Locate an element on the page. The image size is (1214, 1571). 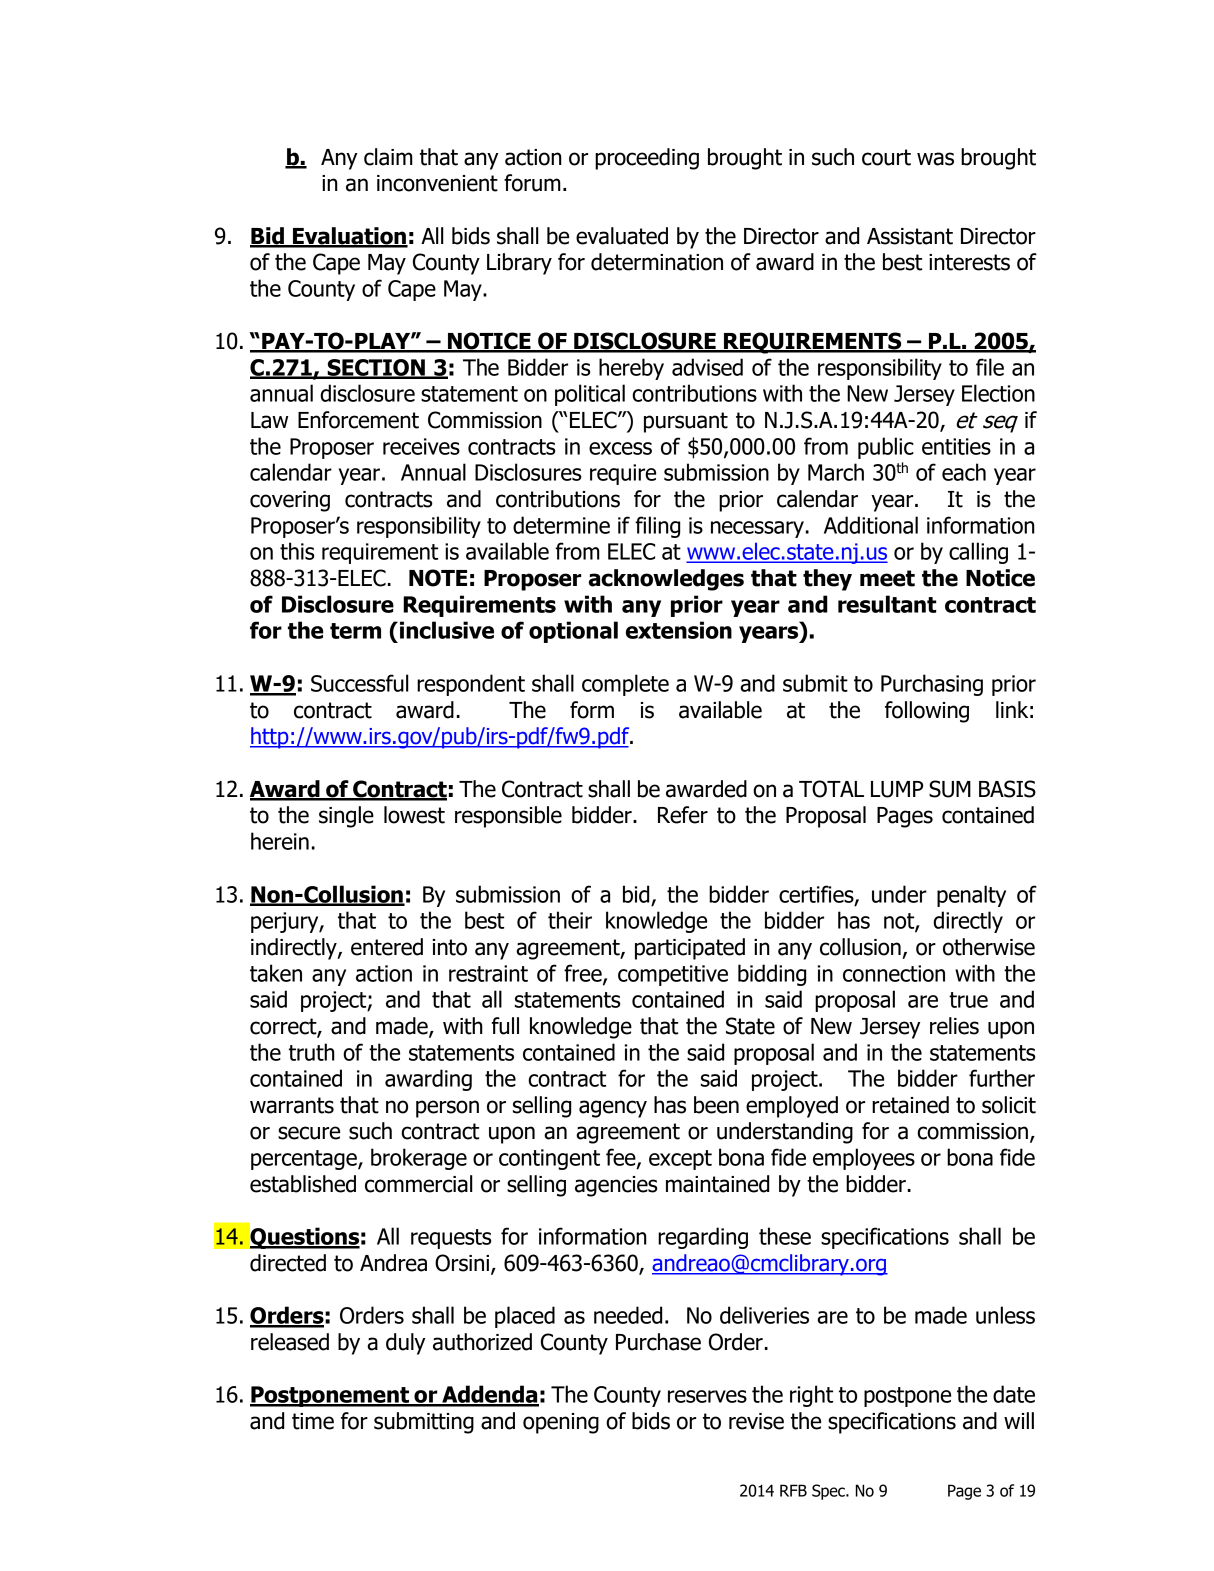
was is located at coordinates (935, 159).
